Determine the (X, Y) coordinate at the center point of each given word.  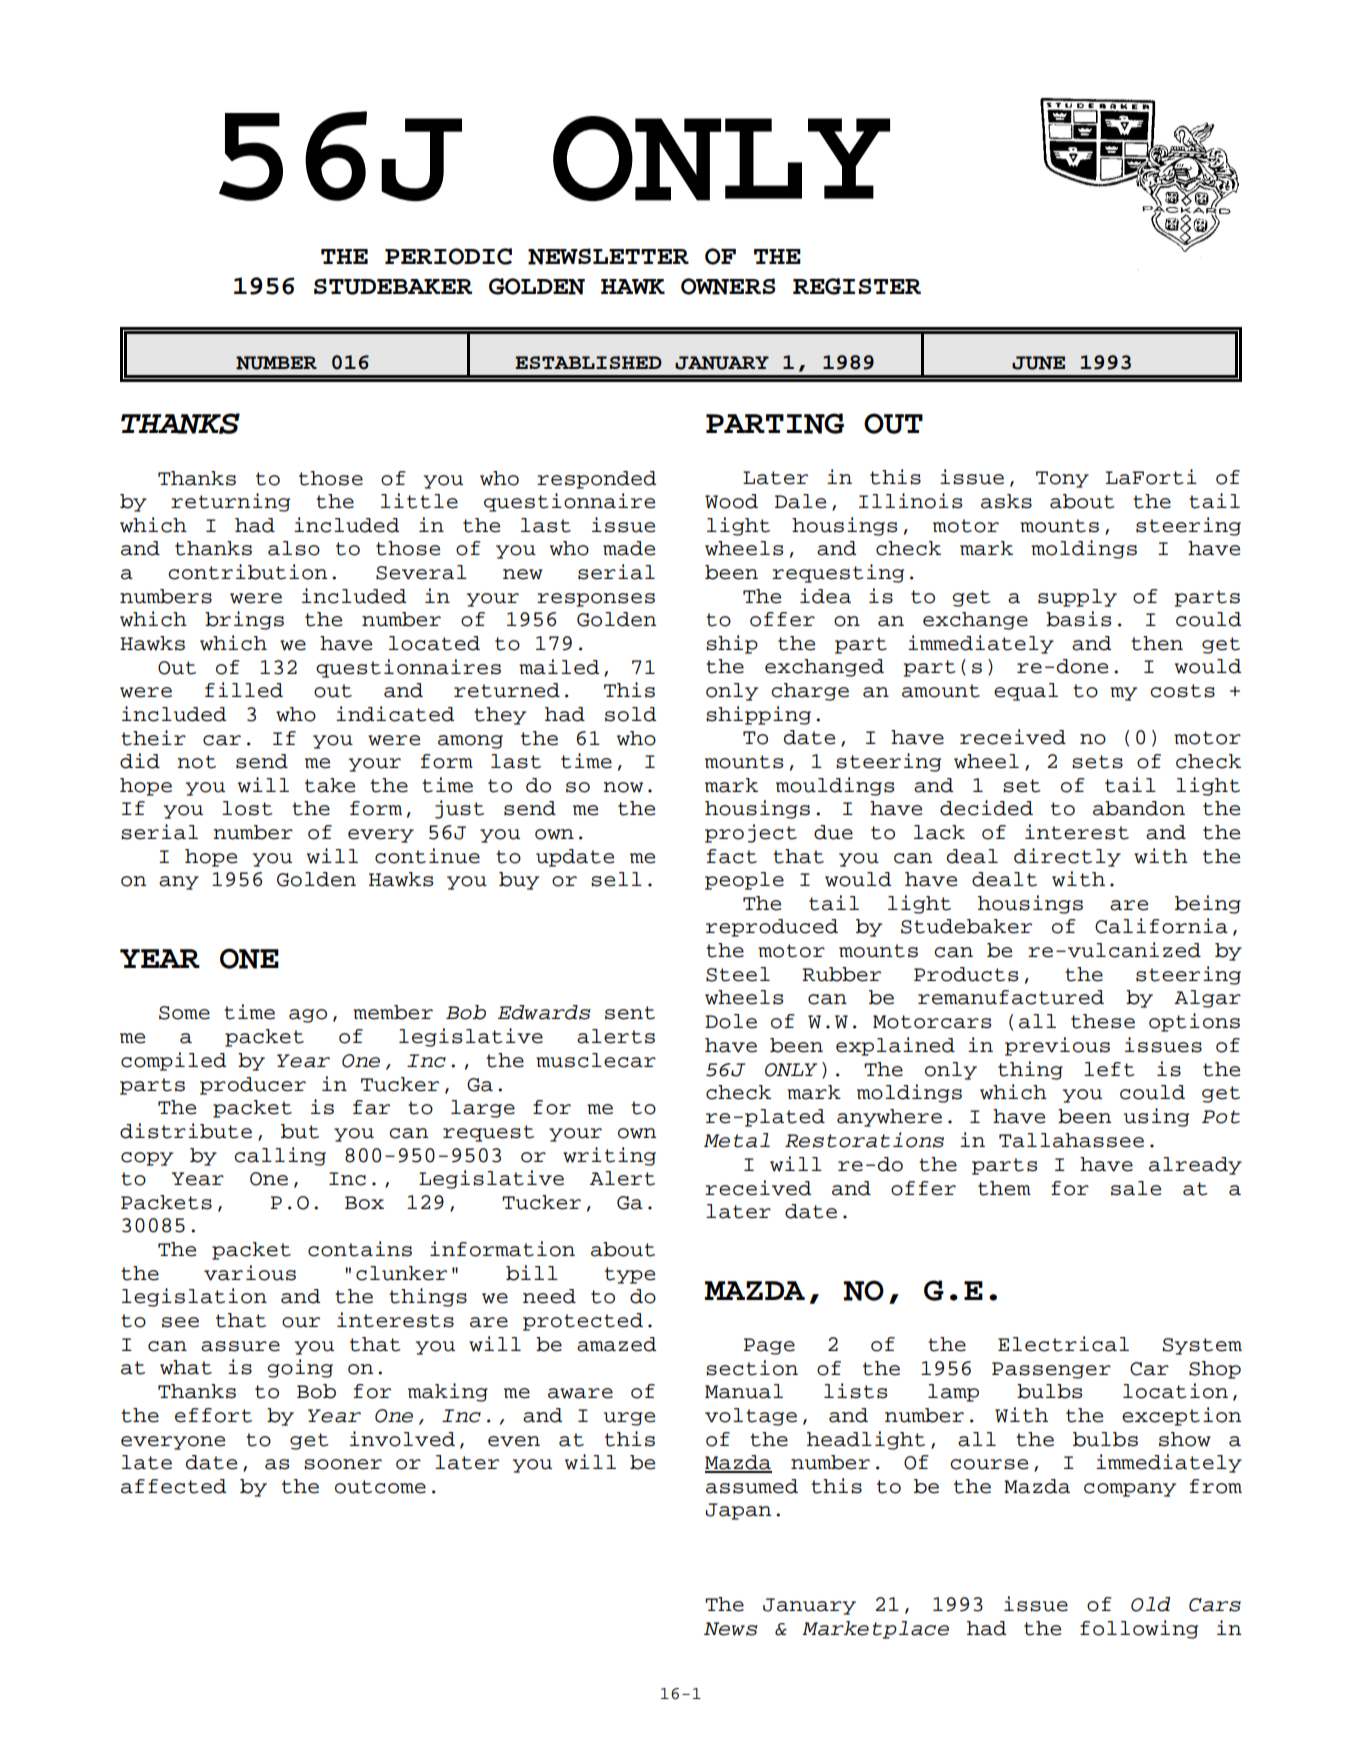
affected (173, 1486)
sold (630, 714)
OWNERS (728, 286)
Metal (737, 1140)
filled (244, 690)
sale (1136, 1188)
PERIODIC (448, 256)
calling (280, 1156)
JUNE (1038, 363)
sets (1097, 762)
